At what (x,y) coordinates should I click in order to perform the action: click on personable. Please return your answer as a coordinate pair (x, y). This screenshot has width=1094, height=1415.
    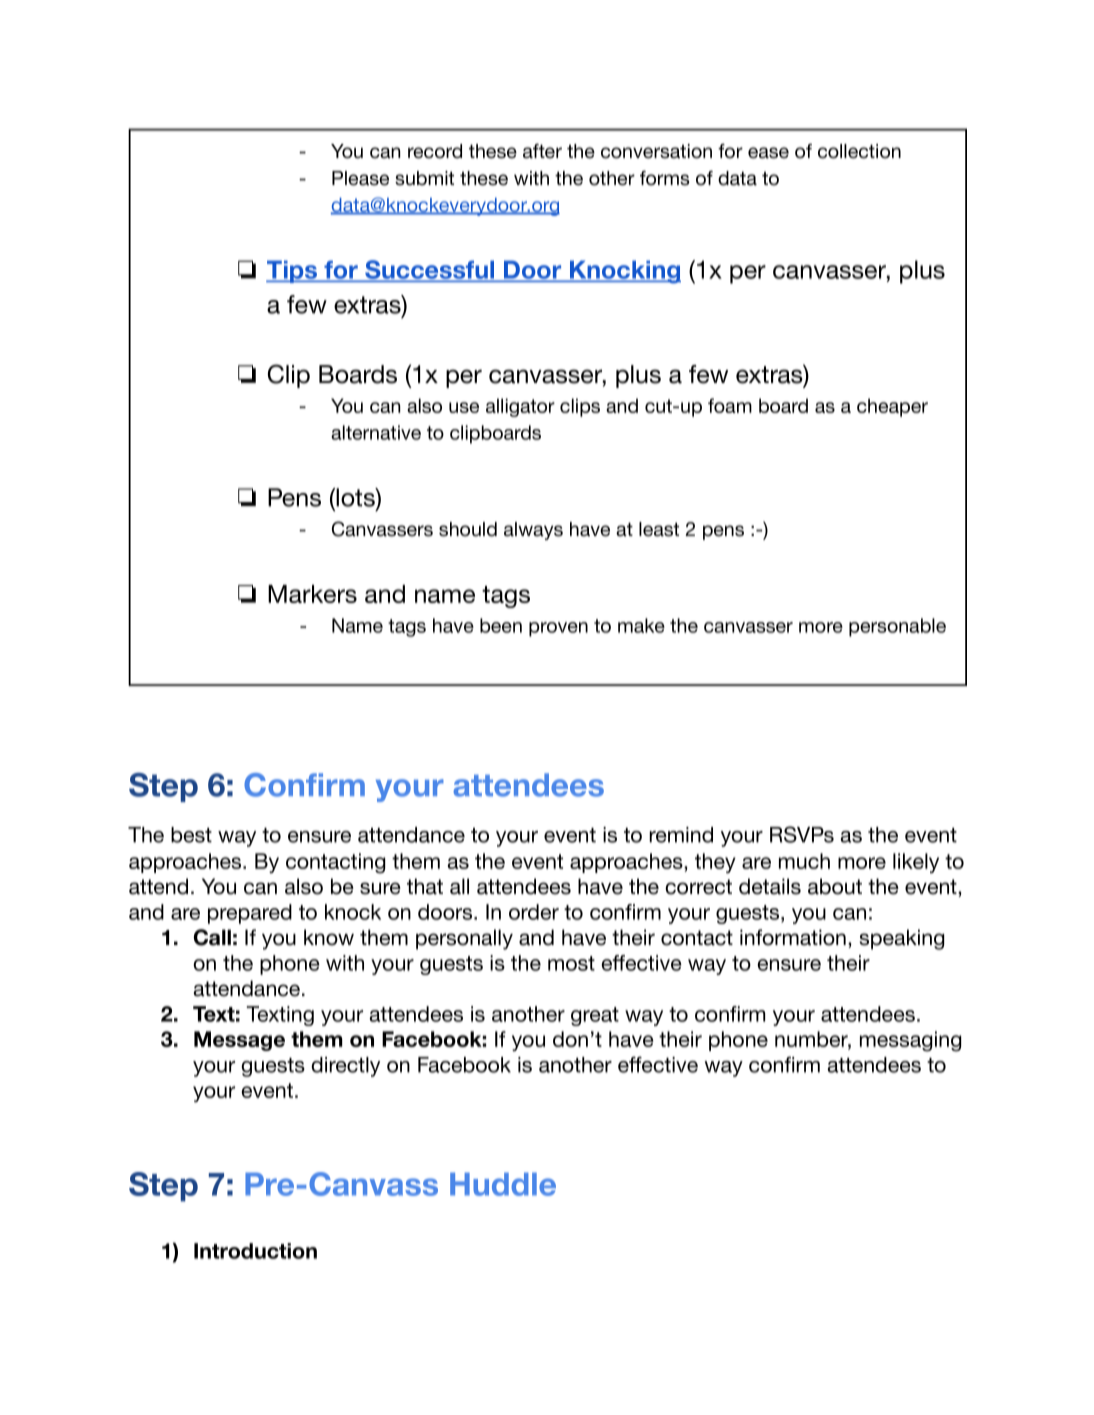
    Looking at the image, I should click on (897, 627).
